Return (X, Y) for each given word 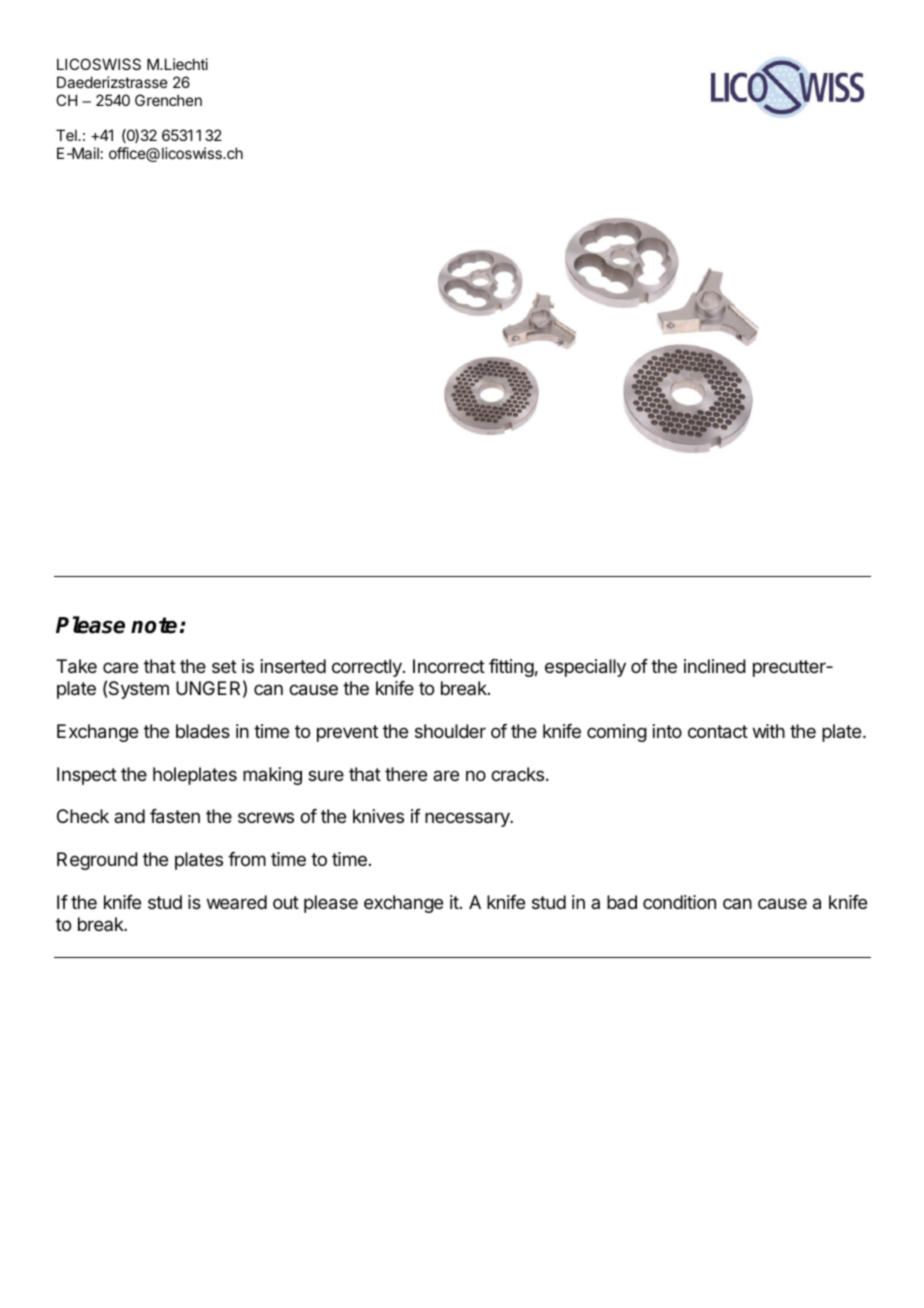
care (120, 667)
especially (585, 668)
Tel (67, 135)
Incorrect (449, 666)
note (154, 625)
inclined (715, 666)
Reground (97, 861)
